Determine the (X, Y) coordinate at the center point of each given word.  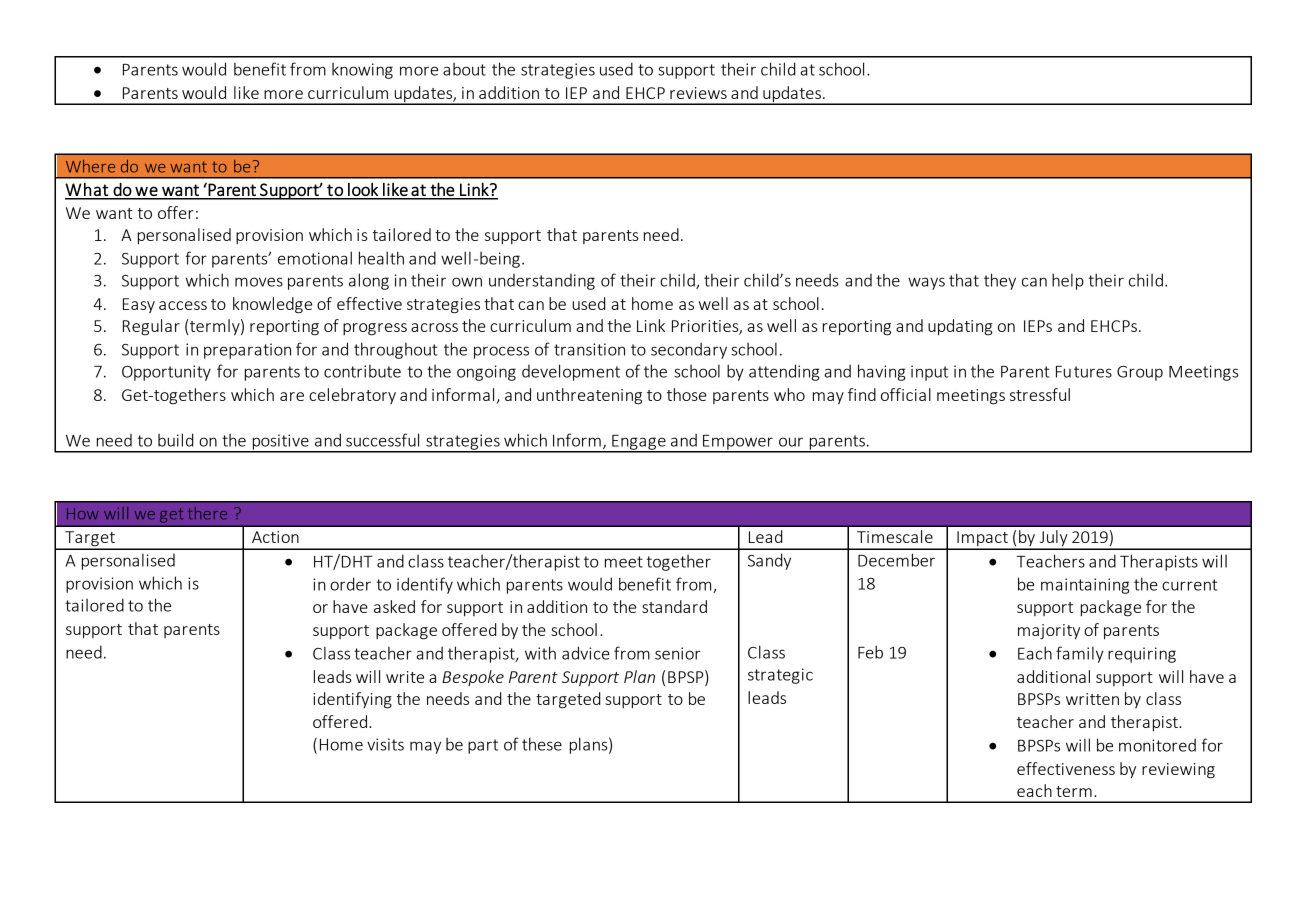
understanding (542, 282)
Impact (982, 540)
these (542, 744)
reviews (698, 93)
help (1068, 281)
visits (385, 744)
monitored (1157, 745)
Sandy (769, 561)
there (207, 513)
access (183, 305)
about (464, 69)
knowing (362, 70)
